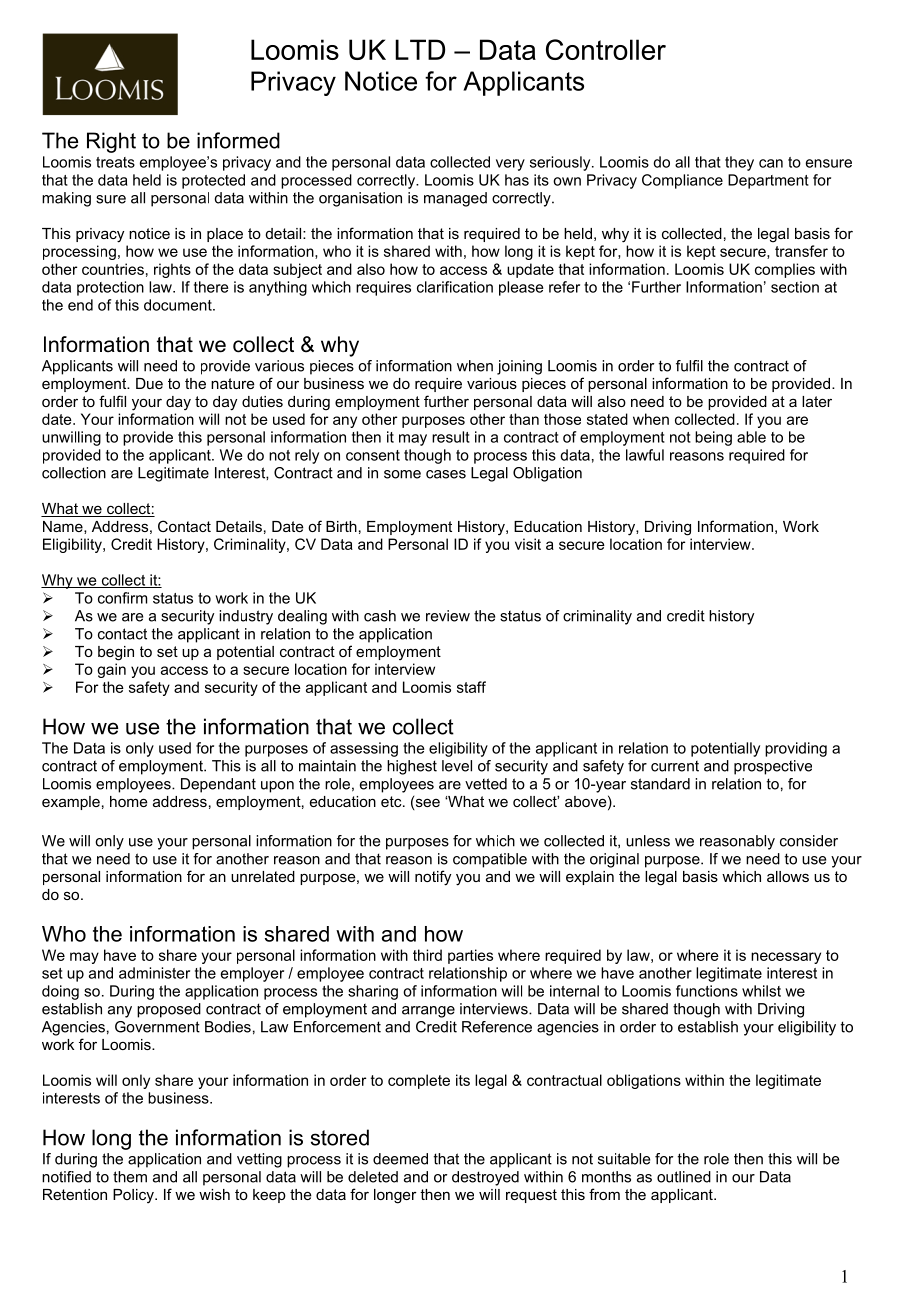 The image size is (924, 1308). I want to click on LTD, so click(420, 49).
